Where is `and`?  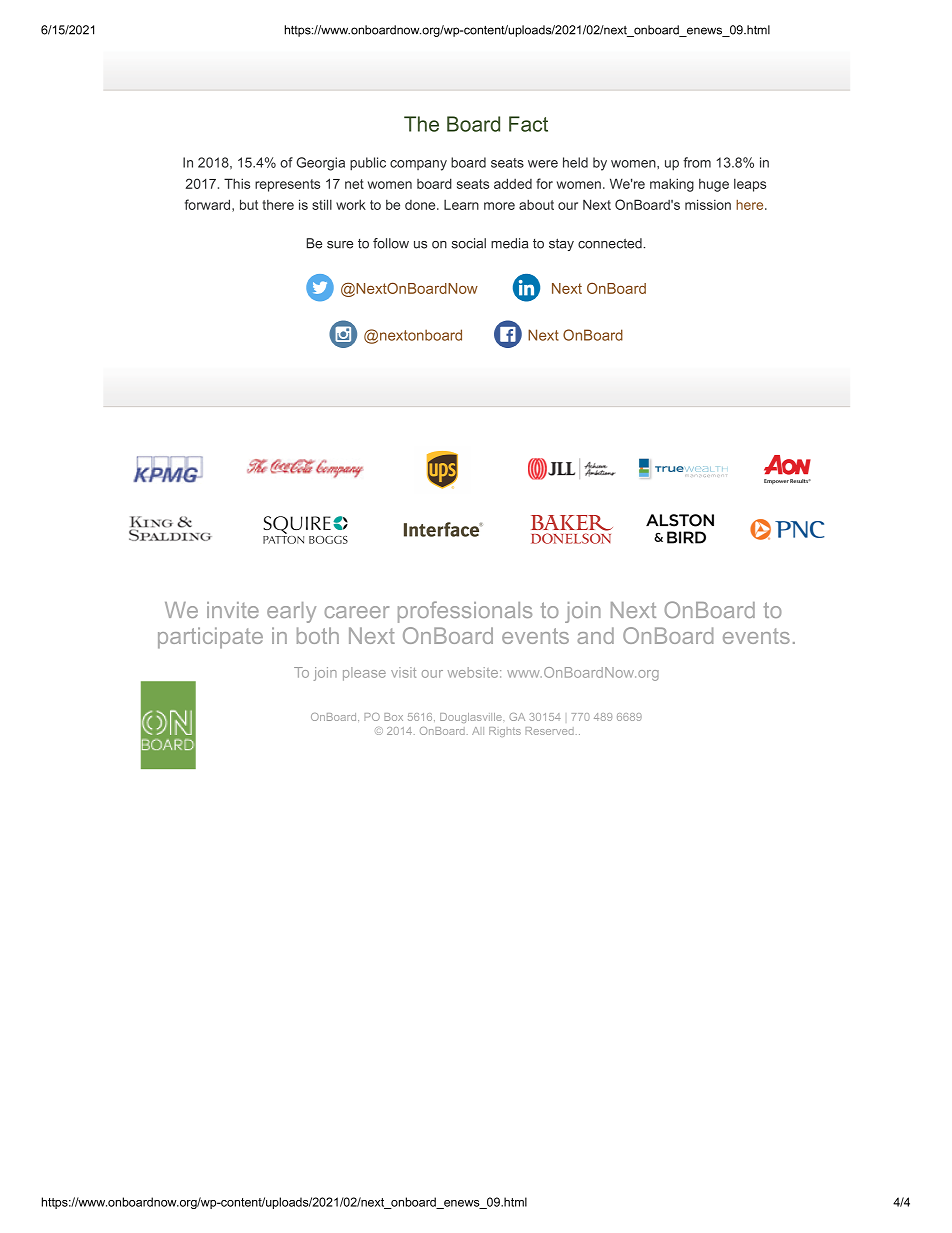
and is located at coordinates (595, 635).
